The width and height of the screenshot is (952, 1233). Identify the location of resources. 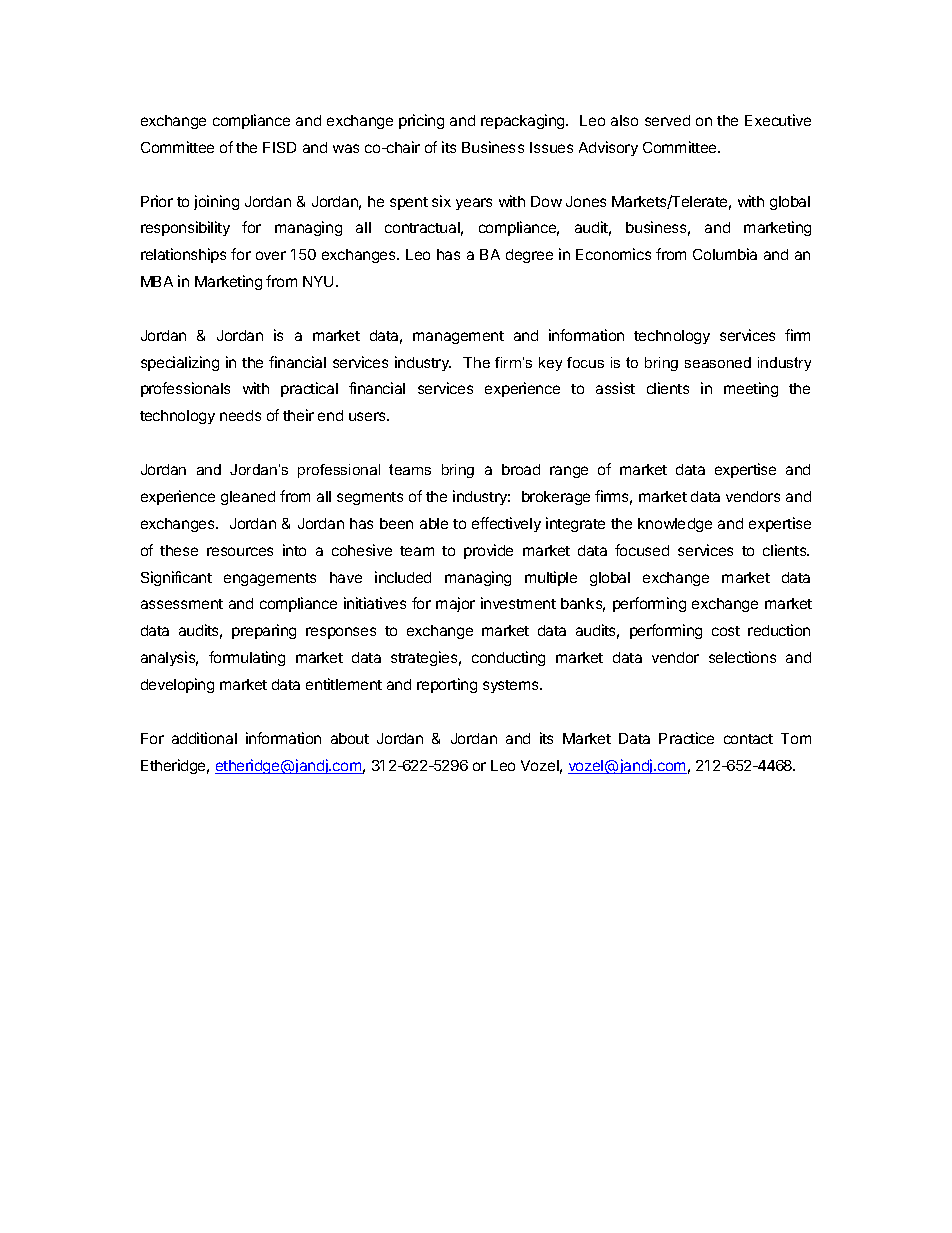
(240, 551).
